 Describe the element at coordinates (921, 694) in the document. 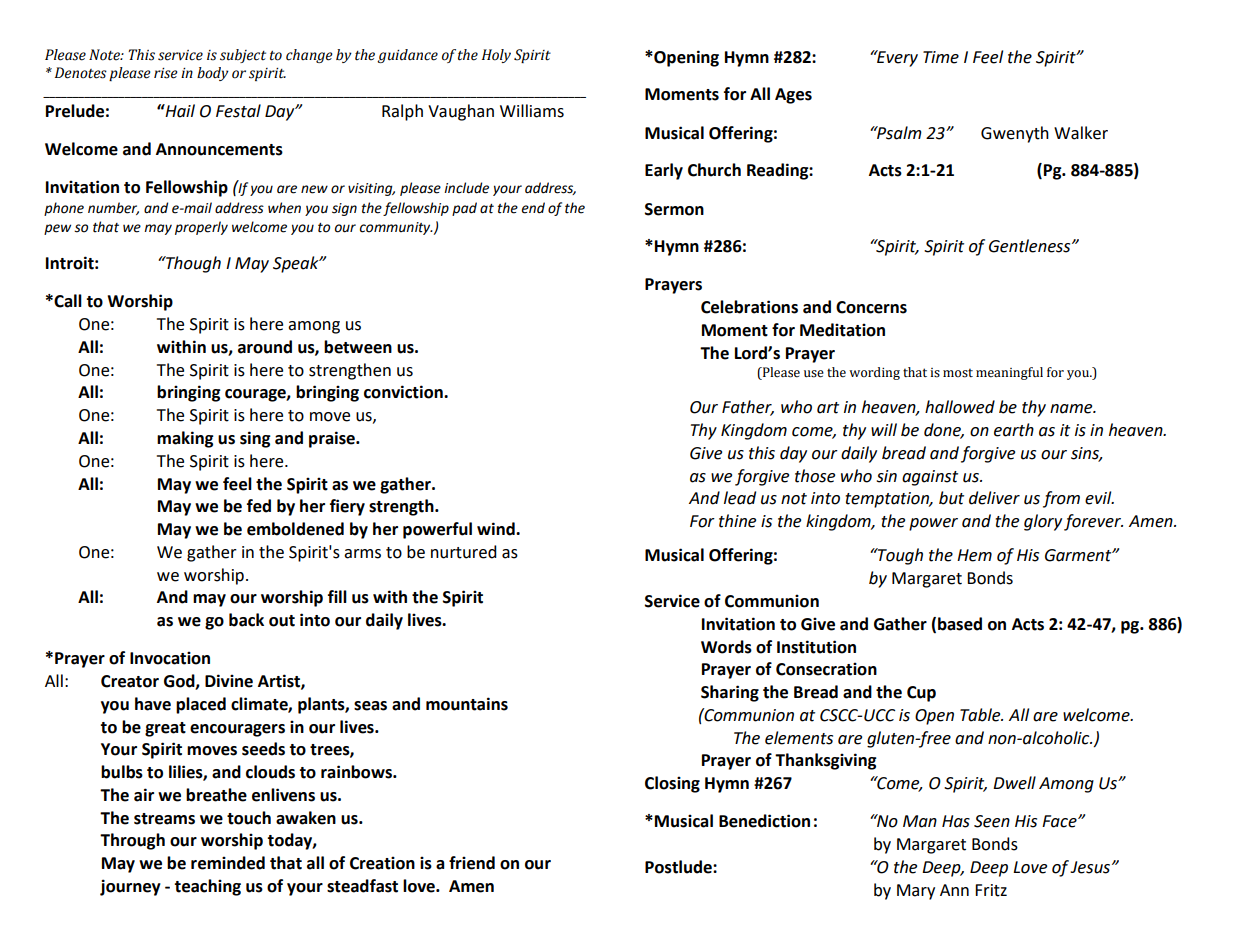

I see `Cup` at that location.
